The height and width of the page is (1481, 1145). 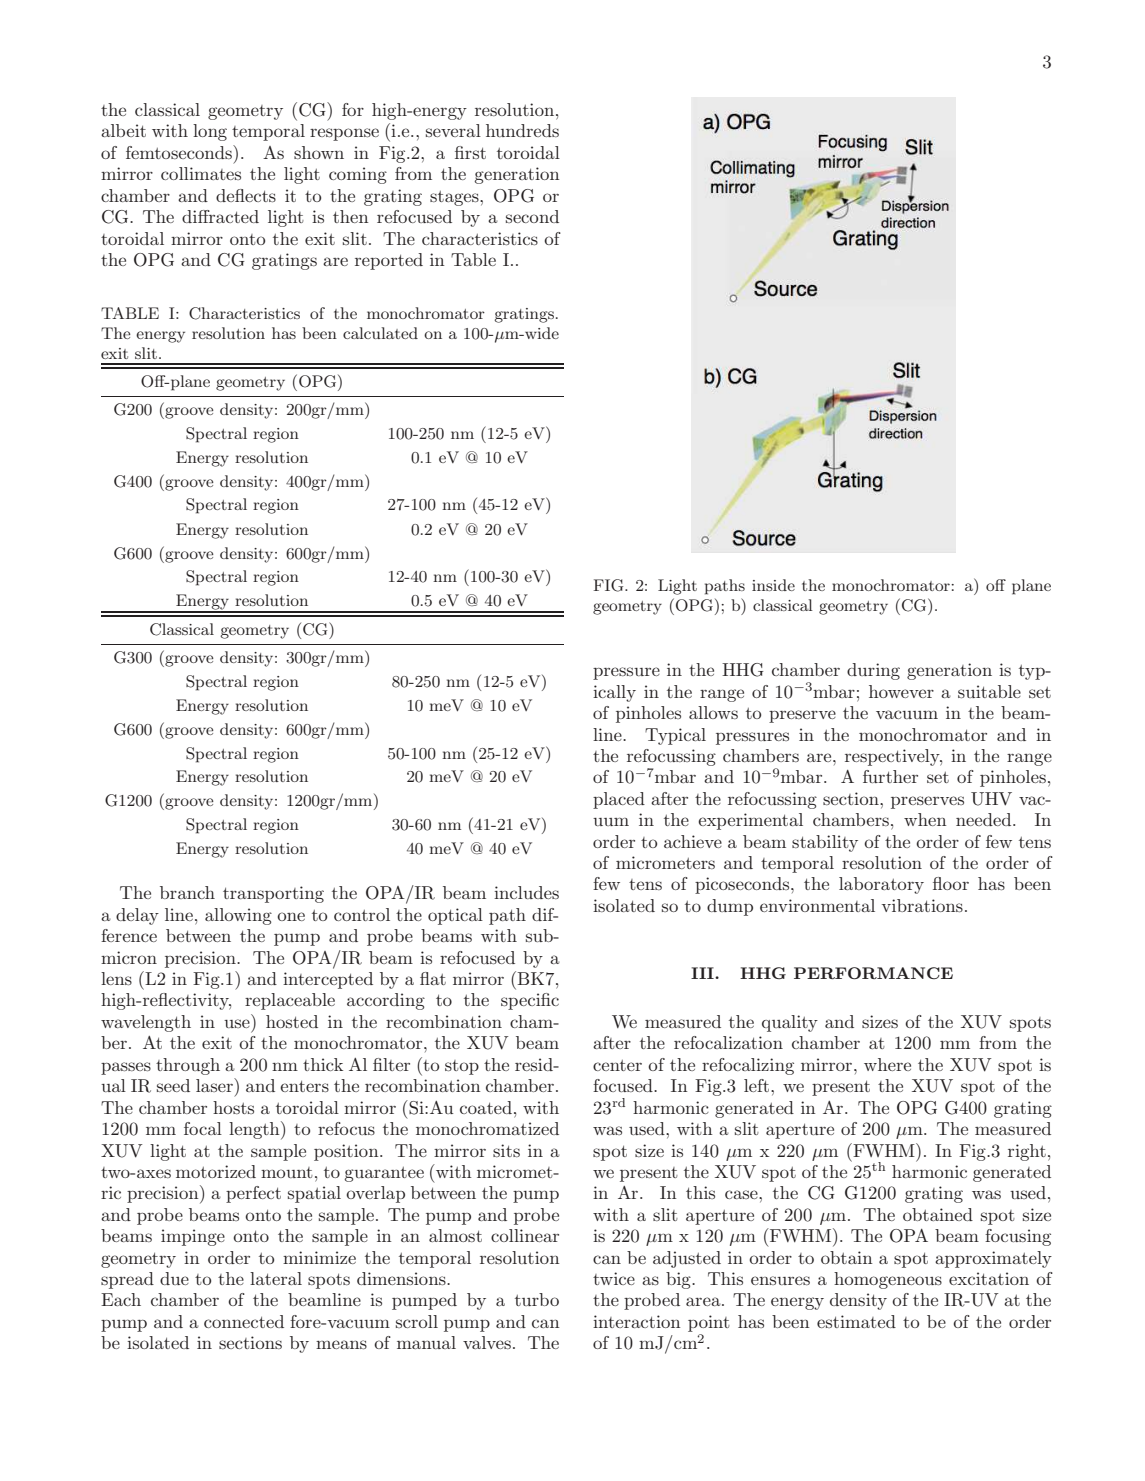 What do you see at coordinates (292, 1021) in the page?
I see `hosted` at bounding box center [292, 1021].
